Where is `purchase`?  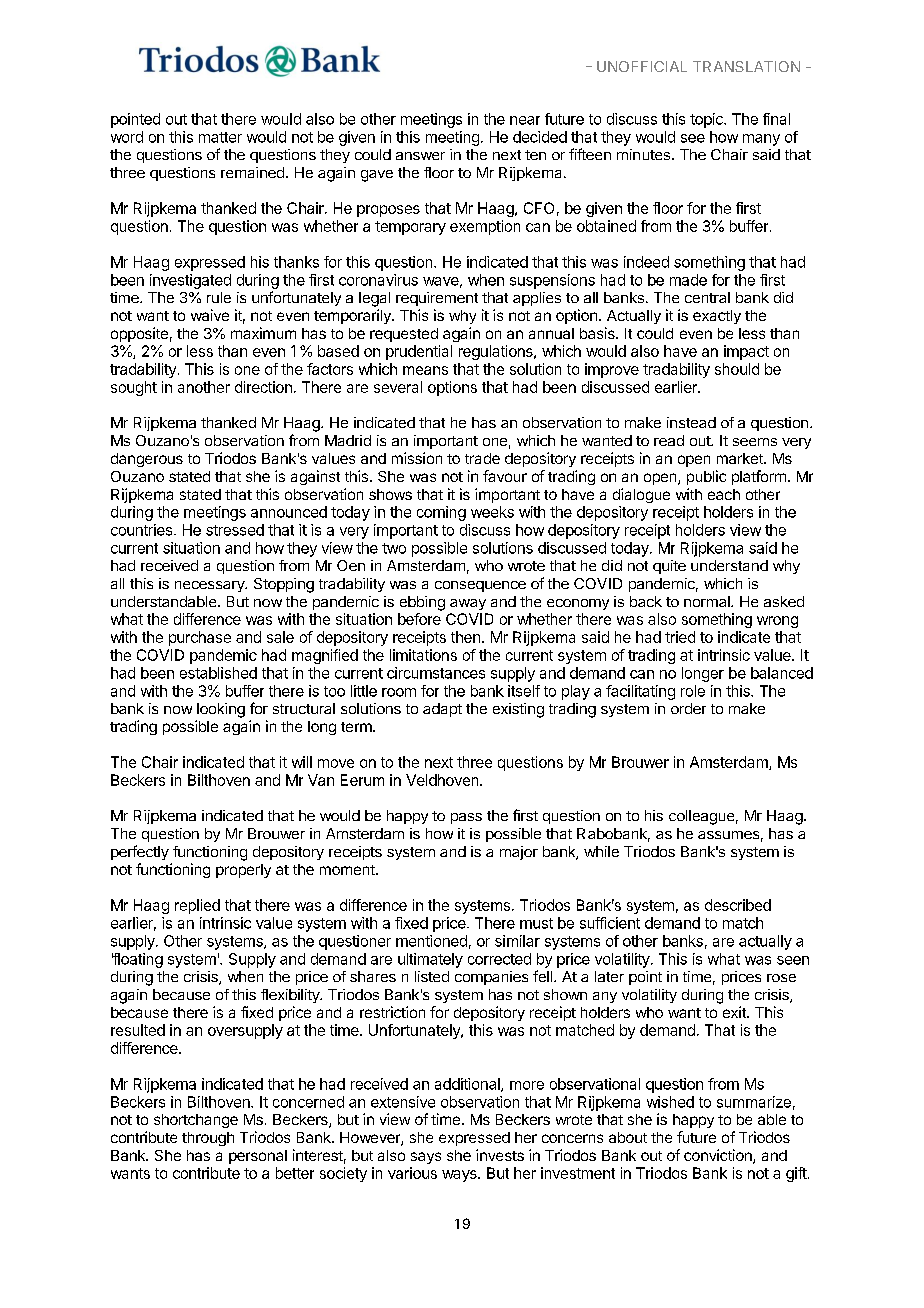 purchase is located at coordinates (200, 638).
